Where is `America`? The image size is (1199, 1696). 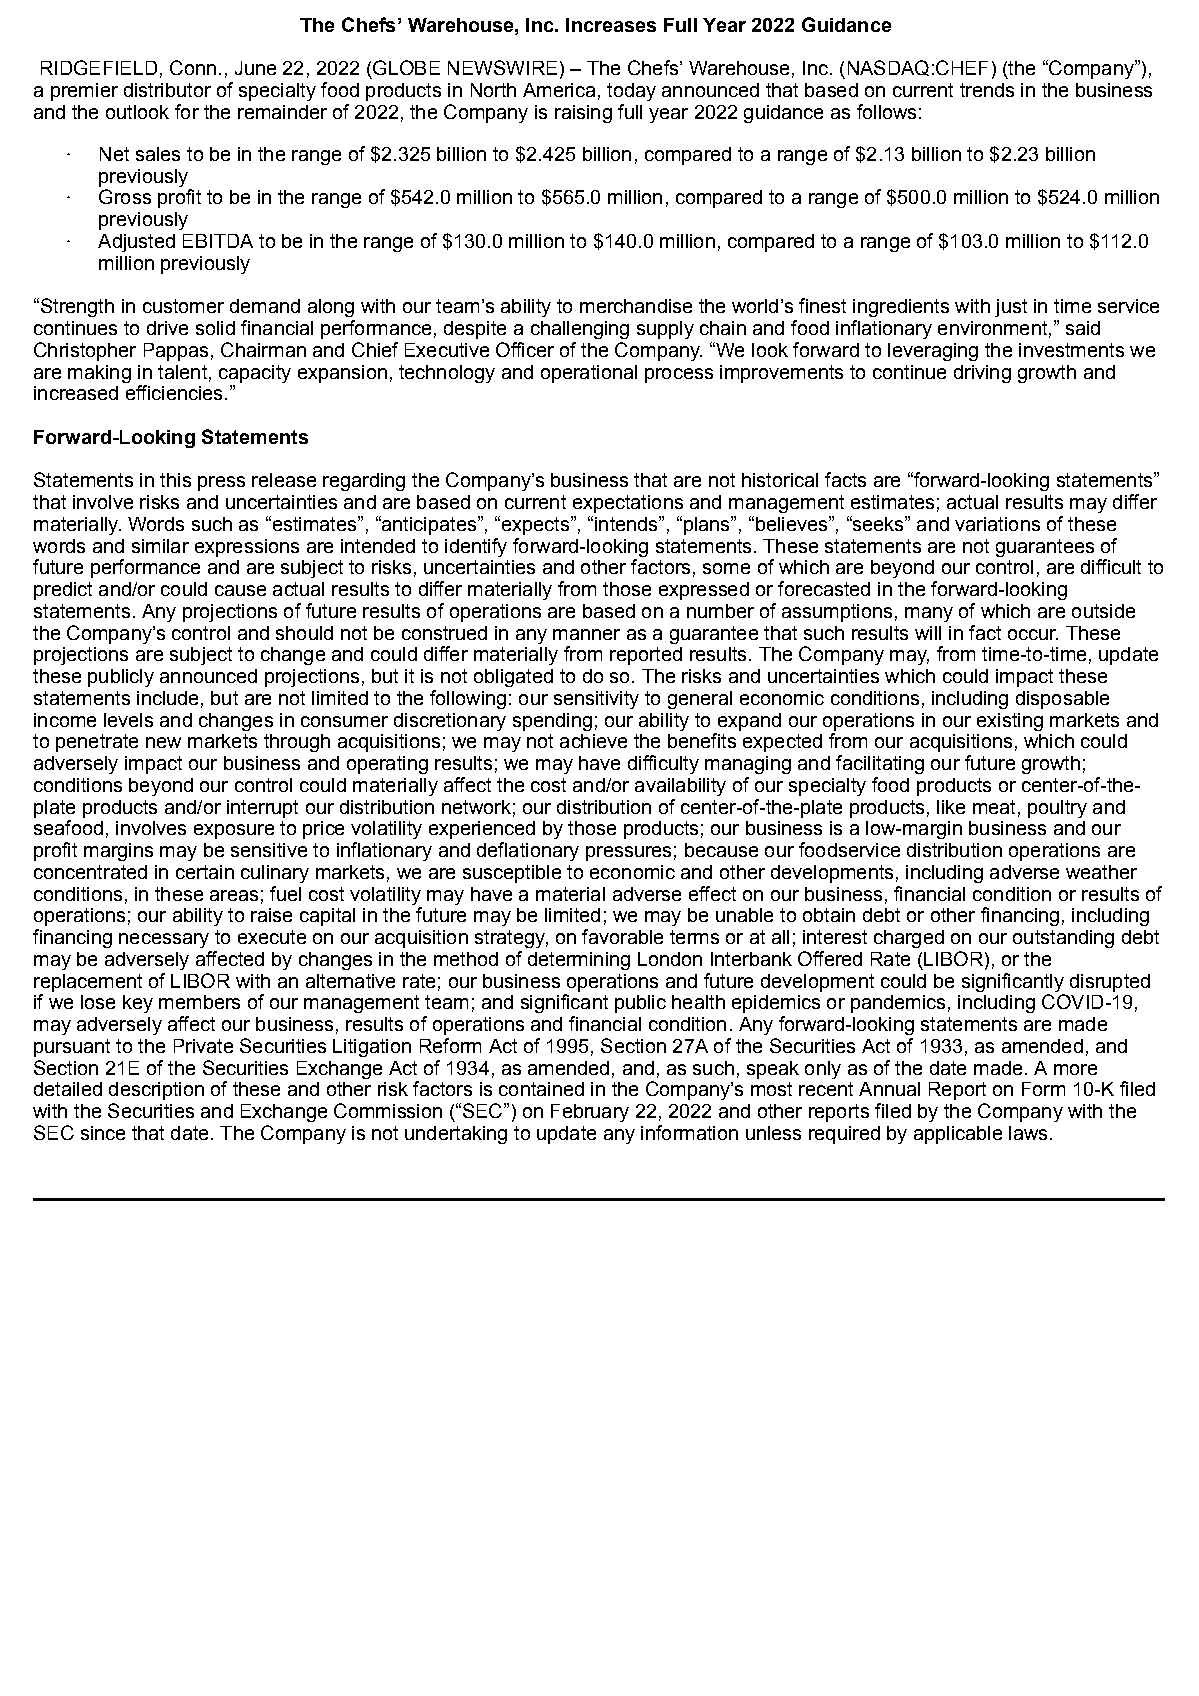 America is located at coordinates (559, 90).
